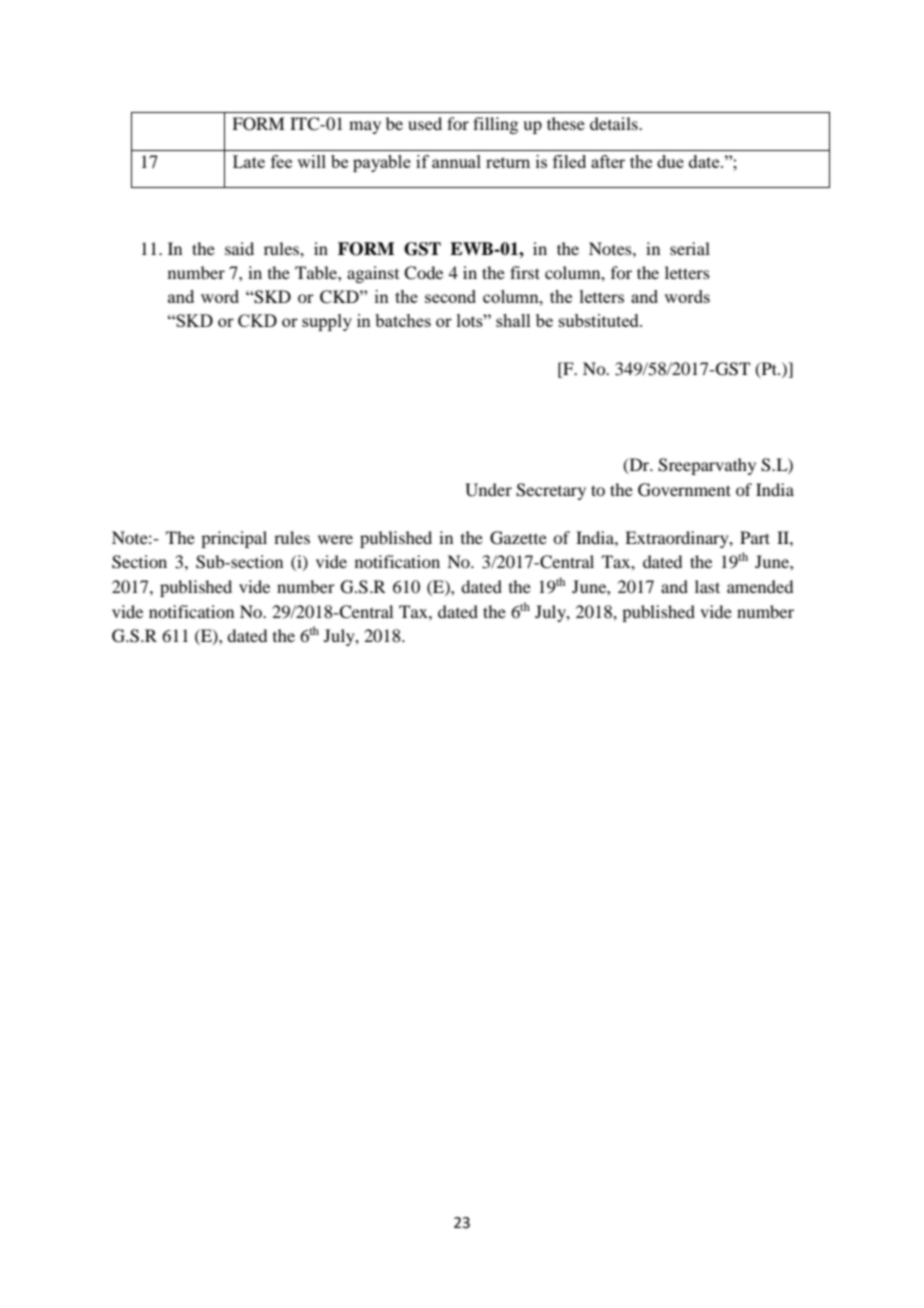  Describe the element at coordinates (234, 539) in the screenshot. I see `principal` at that location.
